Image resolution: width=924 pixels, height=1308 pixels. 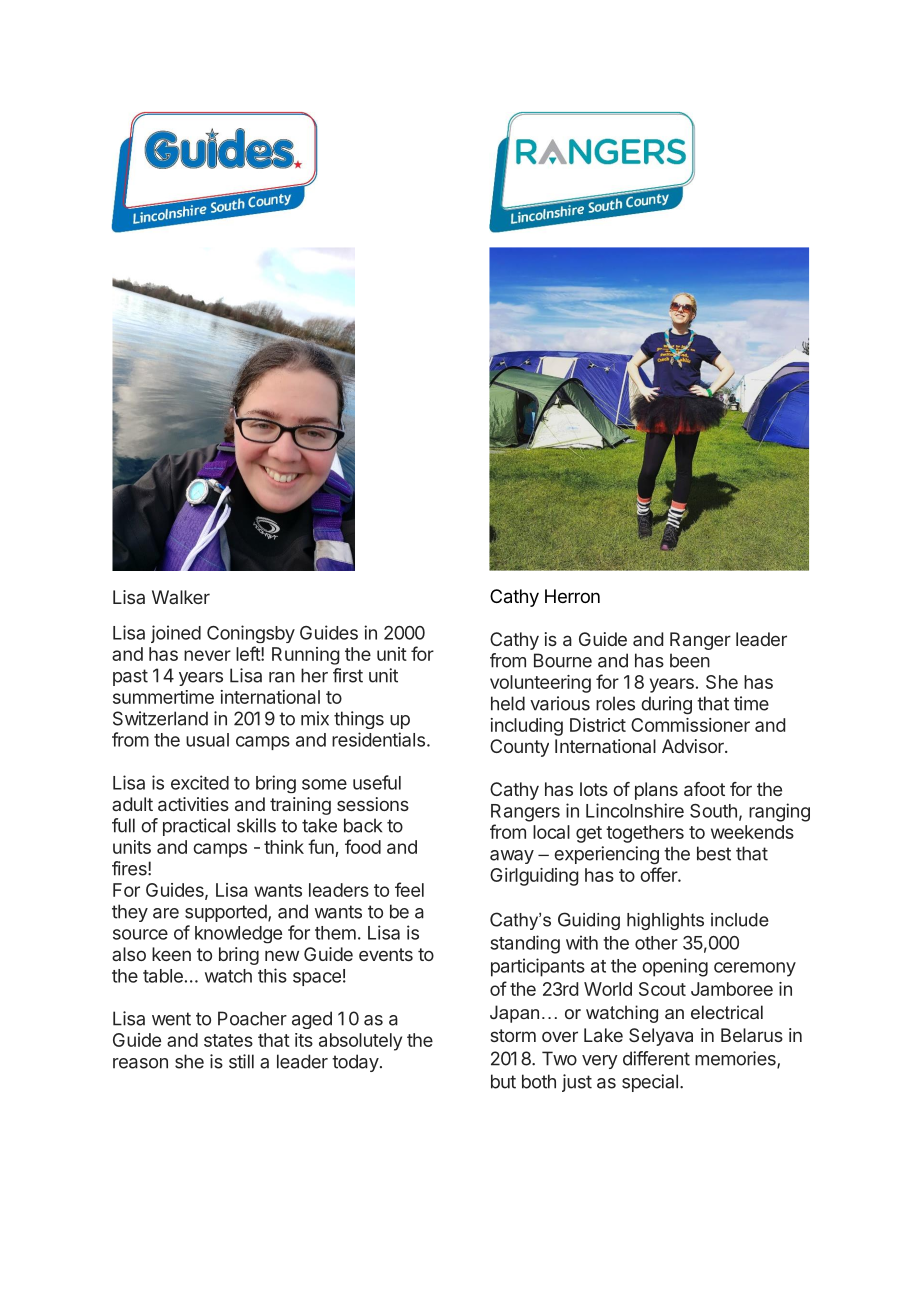 What do you see at coordinates (512, 857) in the screenshot?
I see `away` at bounding box center [512, 857].
